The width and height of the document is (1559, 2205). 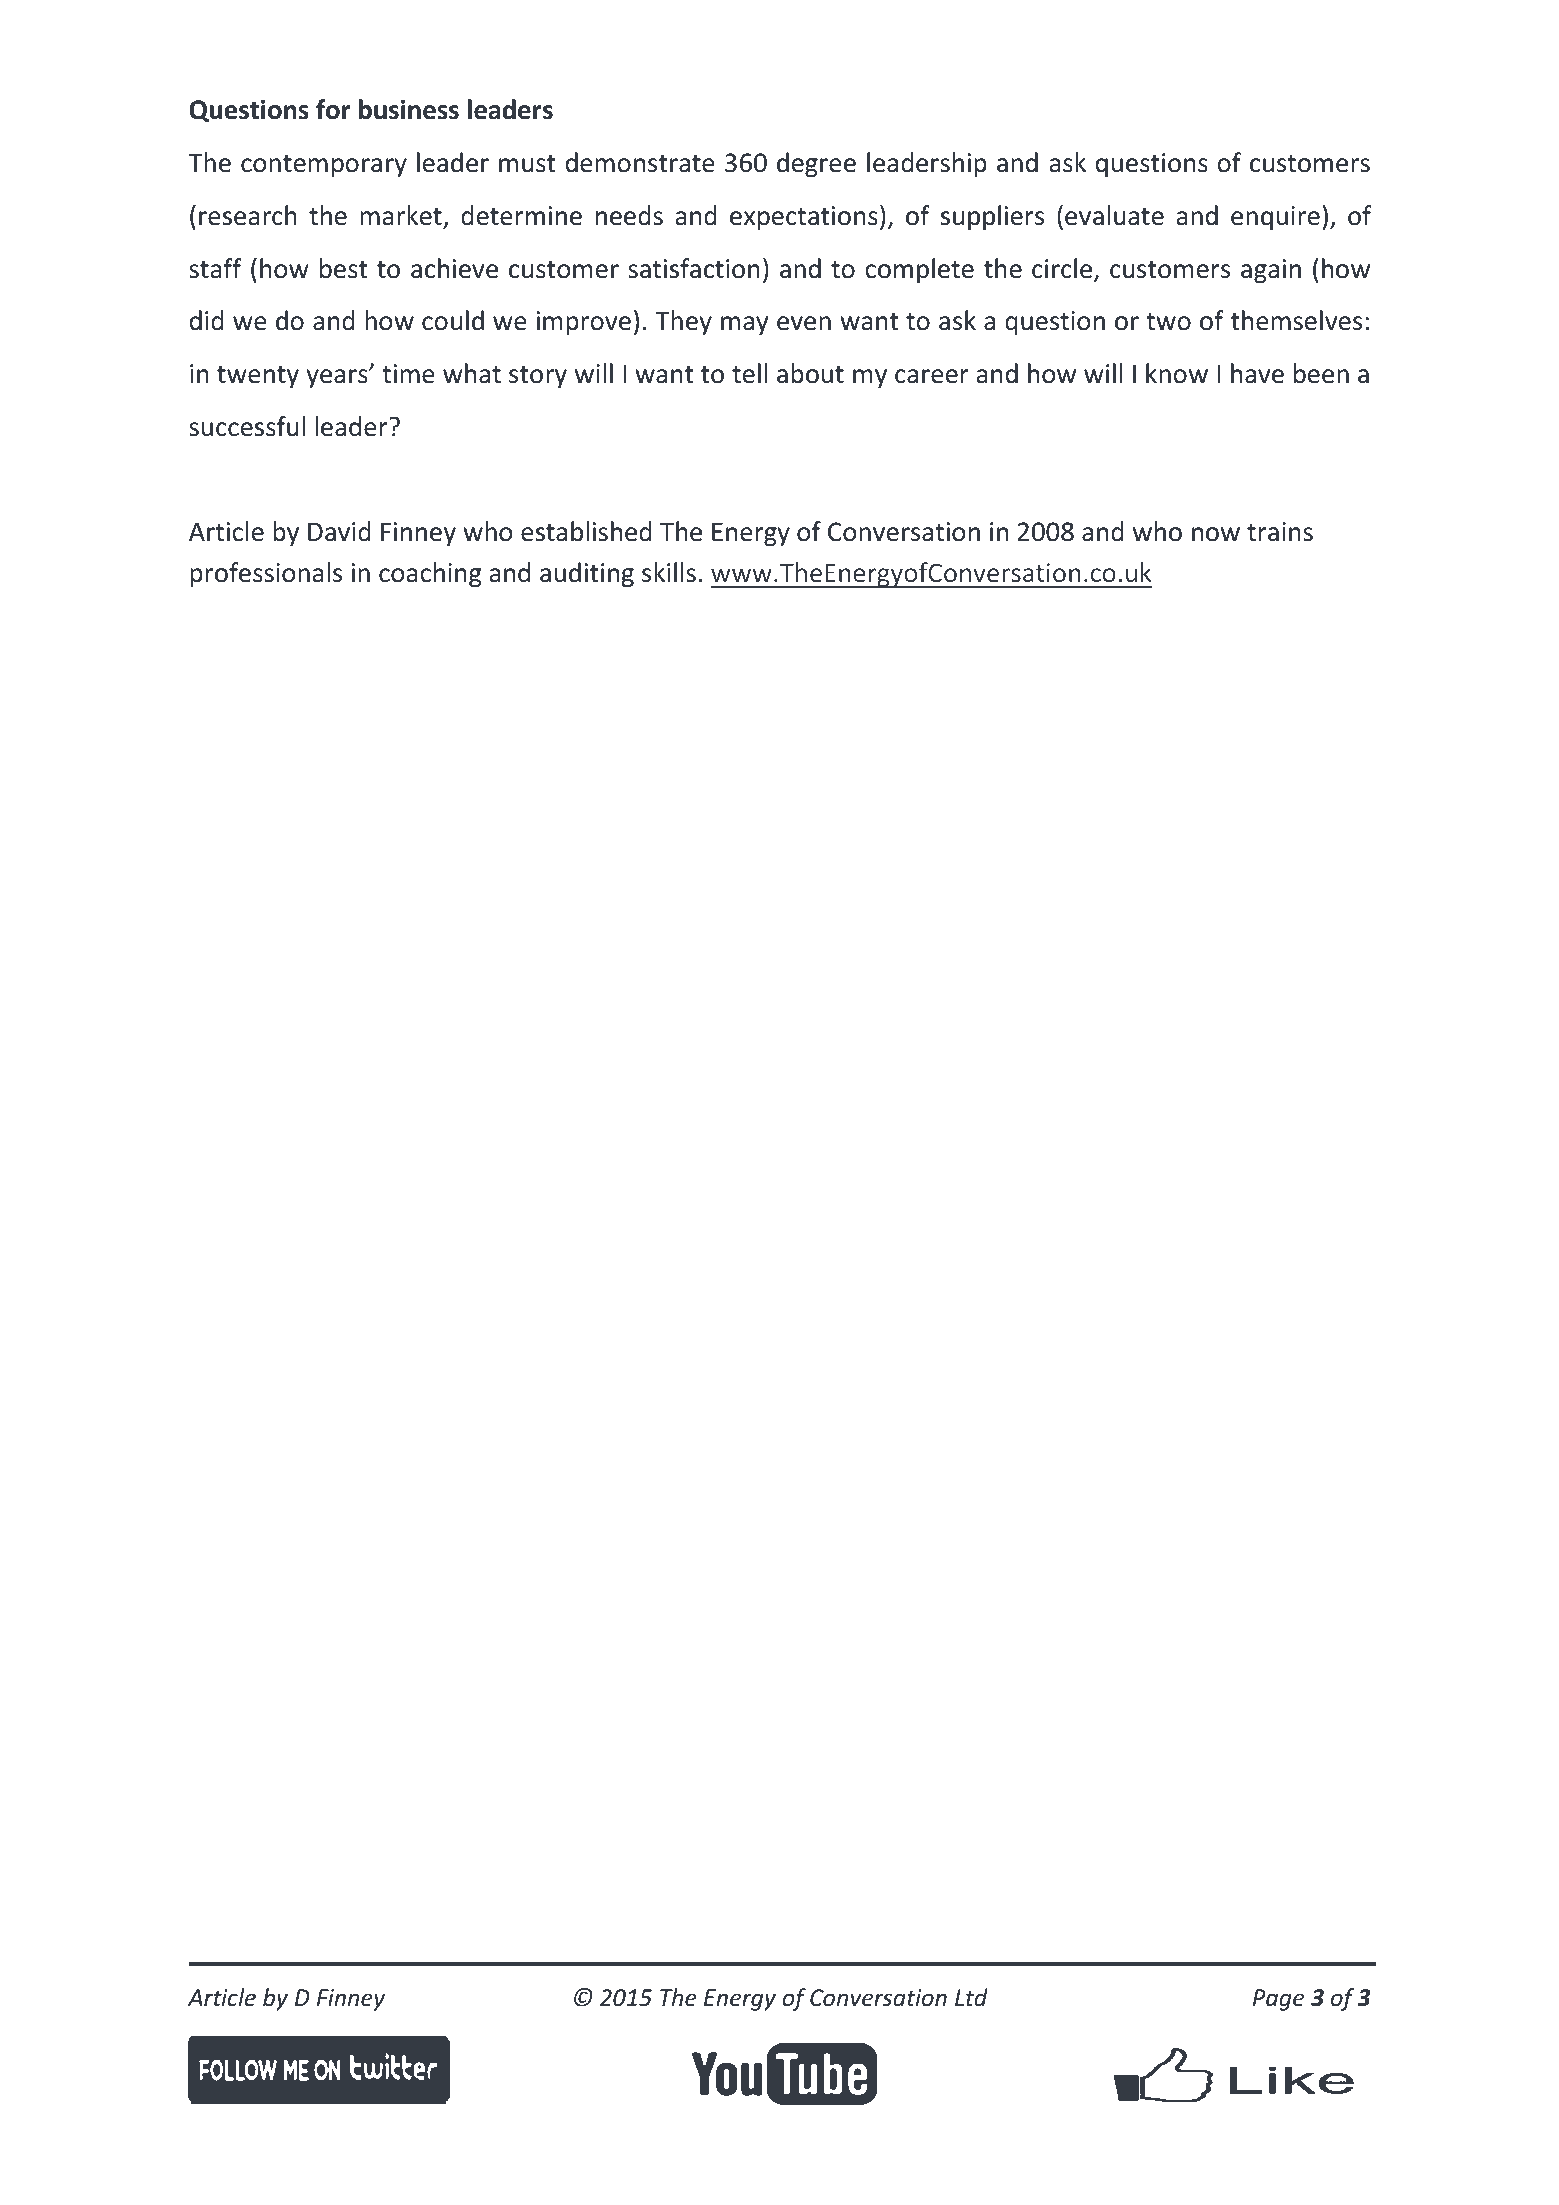 What do you see at coordinates (587, 574) in the document?
I see `auditing` at bounding box center [587, 574].
